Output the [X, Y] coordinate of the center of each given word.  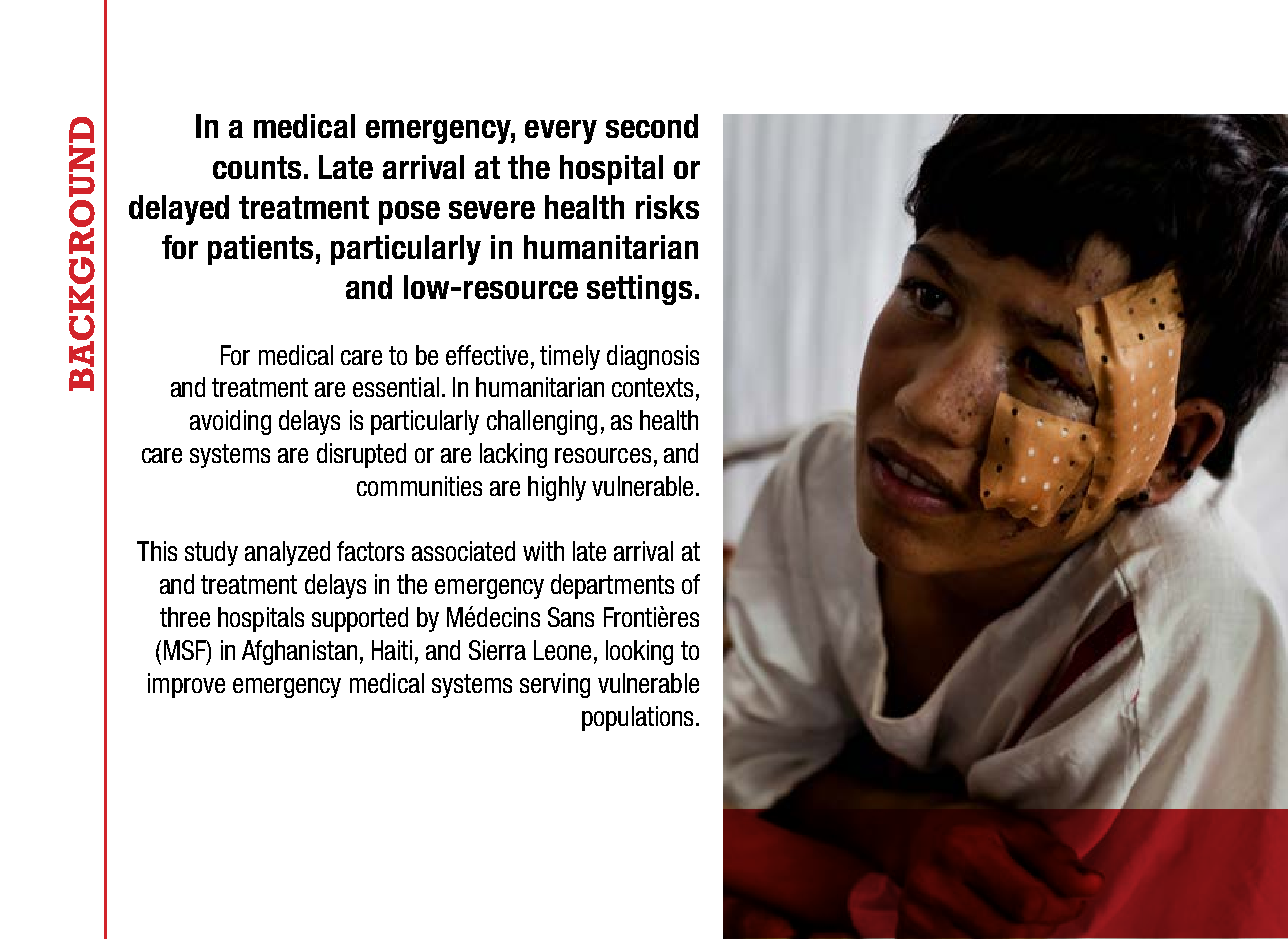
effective [487, 355]
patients [260, 250]
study [211, 553]
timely [570, 357]
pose [409, 213]
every [561, 132]
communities [419, 486]
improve [186, 685]
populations [639, 718]
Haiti [392, 650]
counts [257, 167]
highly [557, 488]
